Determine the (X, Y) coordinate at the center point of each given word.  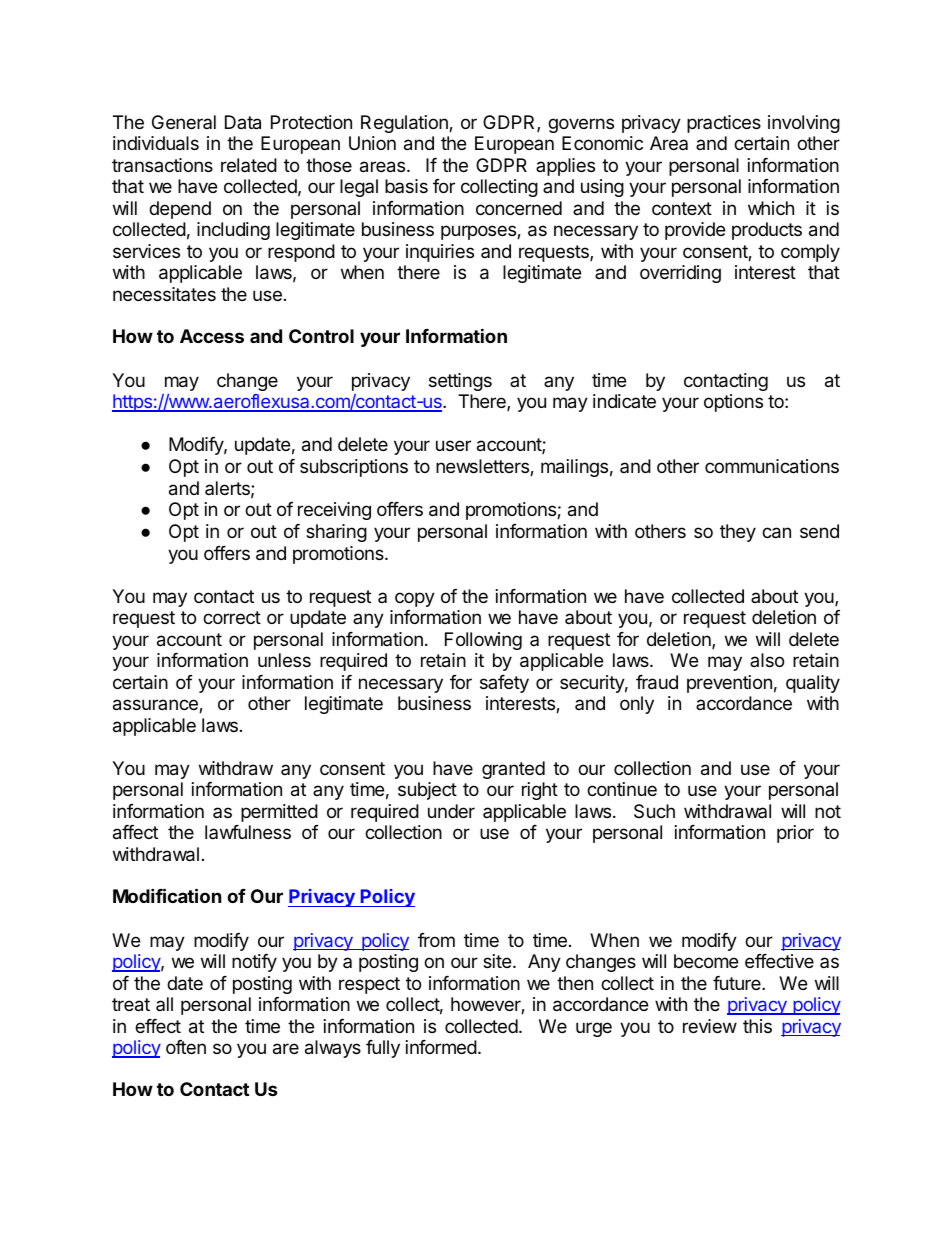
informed (441, 1047)
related (249, 165)
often (186, 1047)
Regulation (405, 124)
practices (724, 124)
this (757, 1026)
